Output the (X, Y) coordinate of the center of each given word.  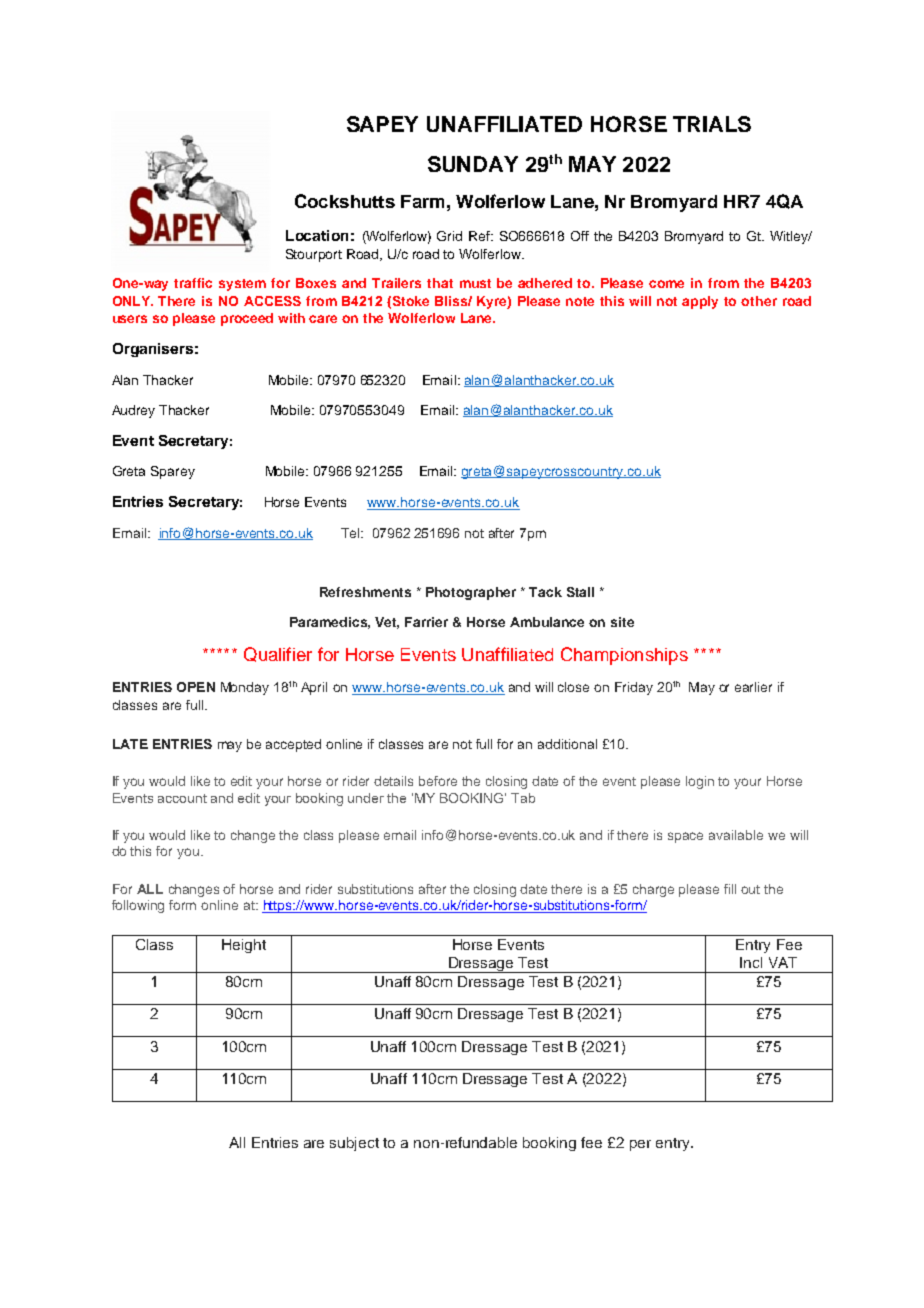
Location (317, 235)
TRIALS (712, 124)
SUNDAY (473, 164)
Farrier (426, 622)
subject (354, 1144)
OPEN (196, 687)
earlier (753, 687)
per (640, 1145)
